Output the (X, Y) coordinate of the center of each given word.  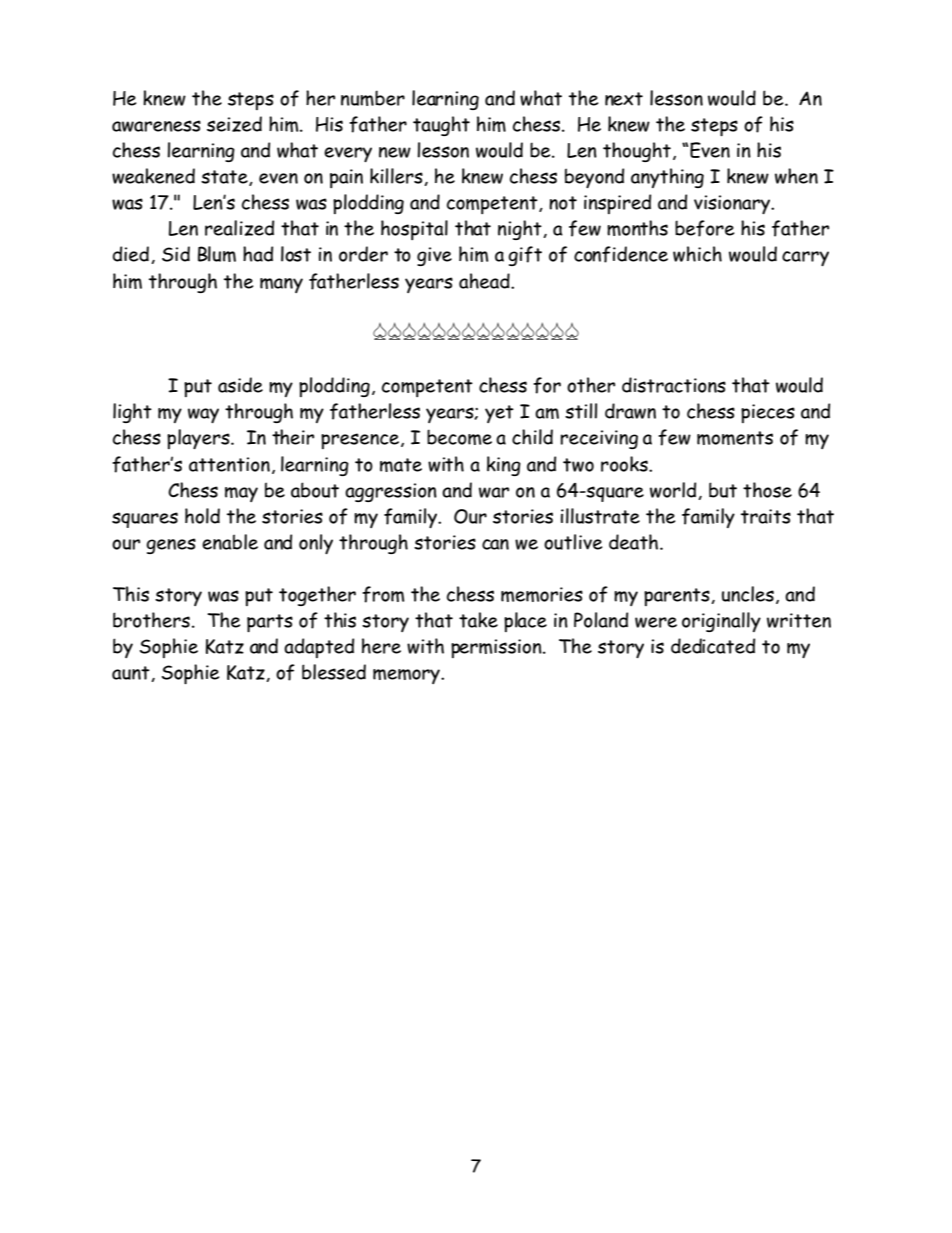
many (281, 285)
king (504, 466)
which (697, 254)
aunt (132, 674)
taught (441, 126)
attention (229, 464)
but (723, 490)
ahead (485, 281)
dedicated (713, 646)
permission (497, 648)
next (624, 99)
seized (234, 124)
